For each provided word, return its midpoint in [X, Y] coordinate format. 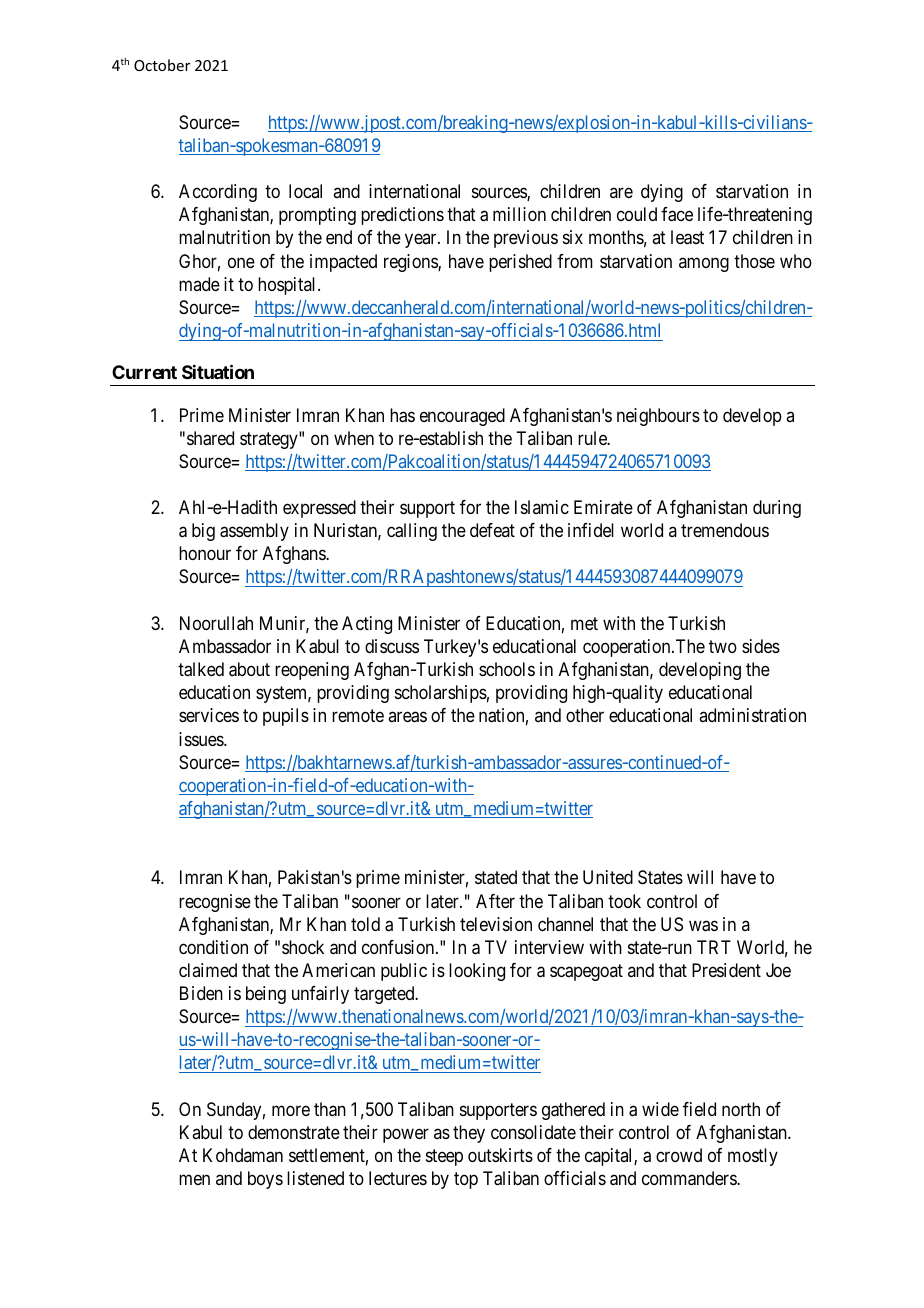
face [677, 214]
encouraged [462, 417]
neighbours [658, 417]
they [469, 1134]
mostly [753, 1157]
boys [265, 1180]
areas [407, 717]
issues [202, 739]
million [519, 214]
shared [210, 438]
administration [752, 715]
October [162, 65]
